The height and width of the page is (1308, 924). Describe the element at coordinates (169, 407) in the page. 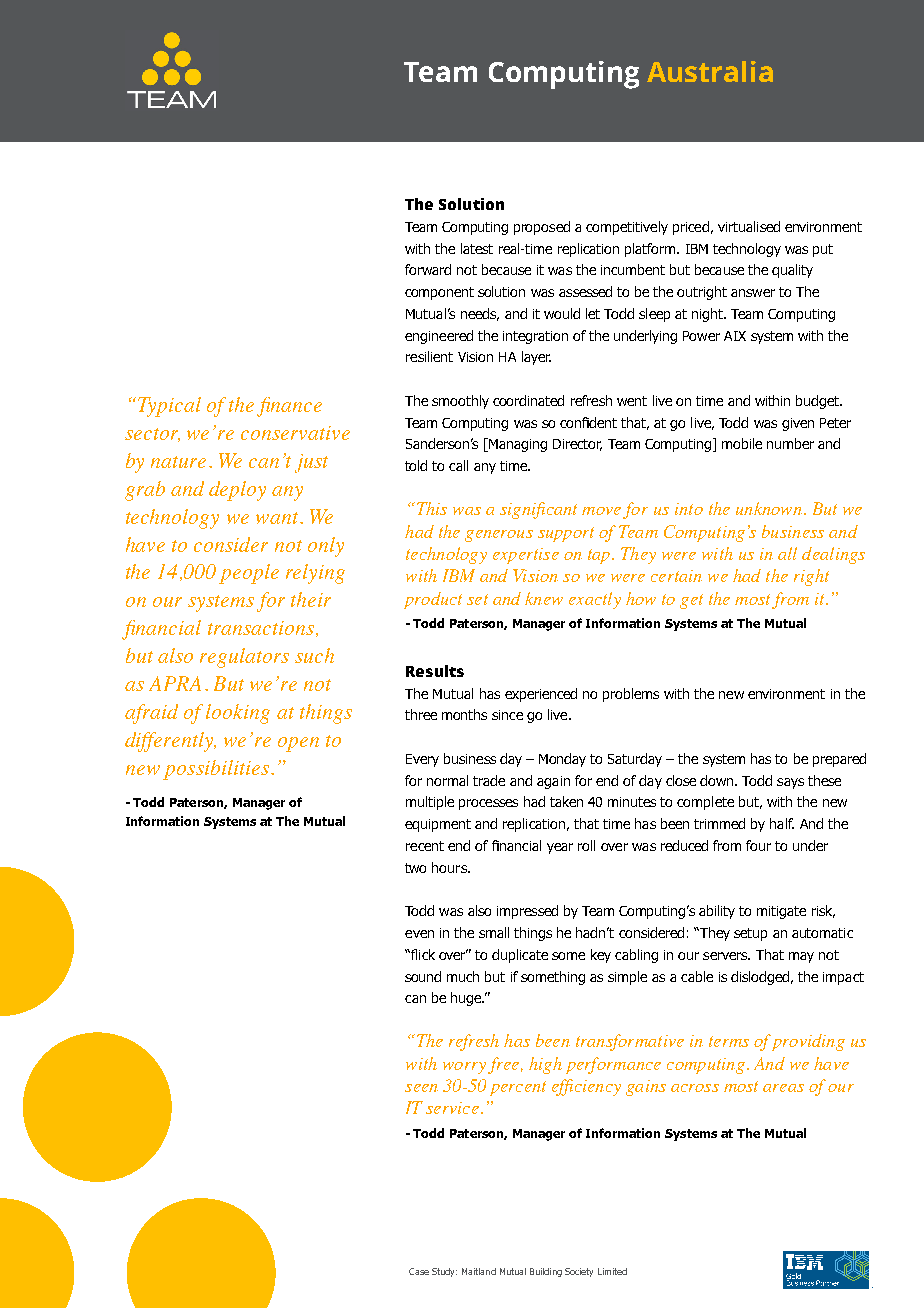

I see `Typical` at that location.
